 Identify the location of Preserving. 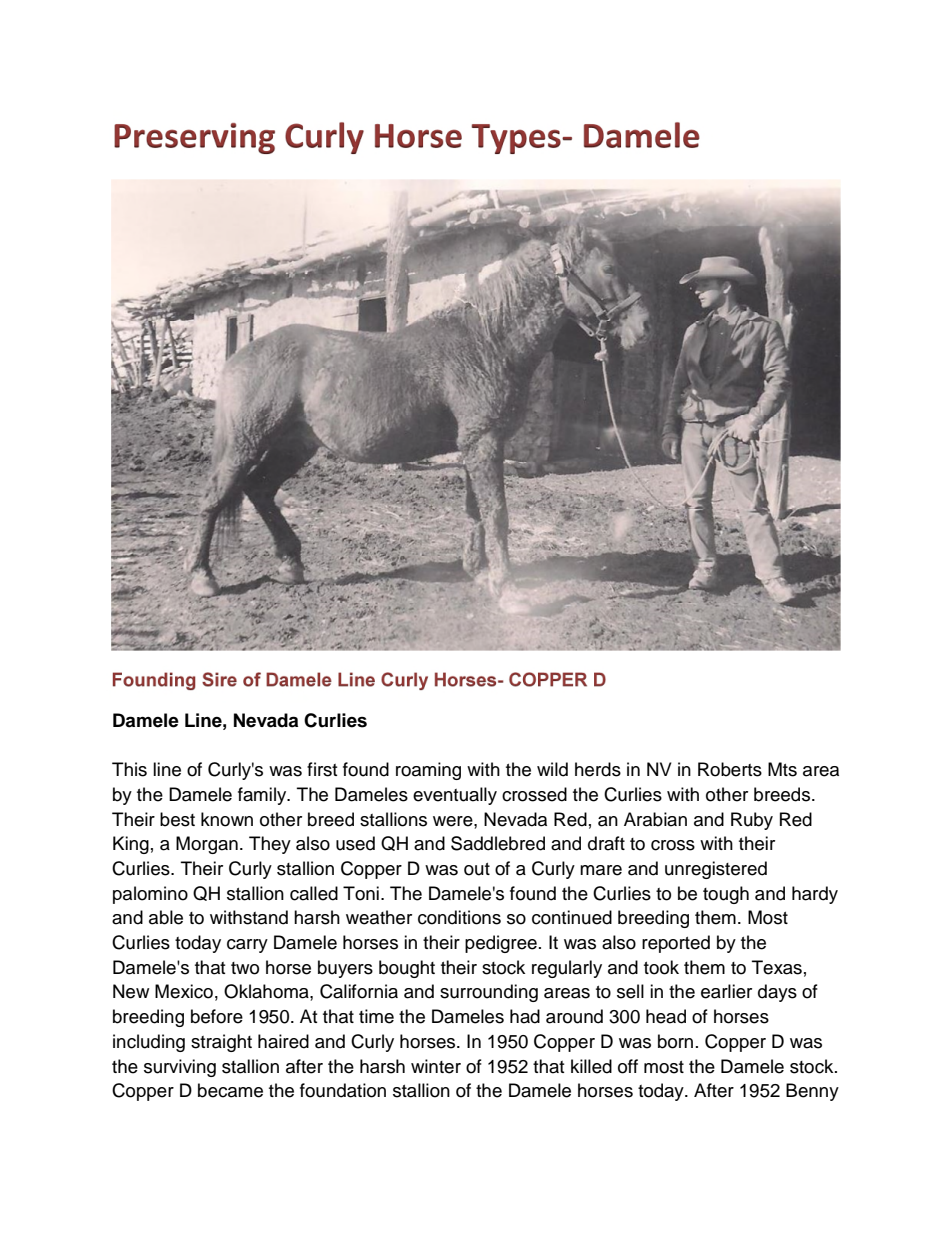
(194, 138).
